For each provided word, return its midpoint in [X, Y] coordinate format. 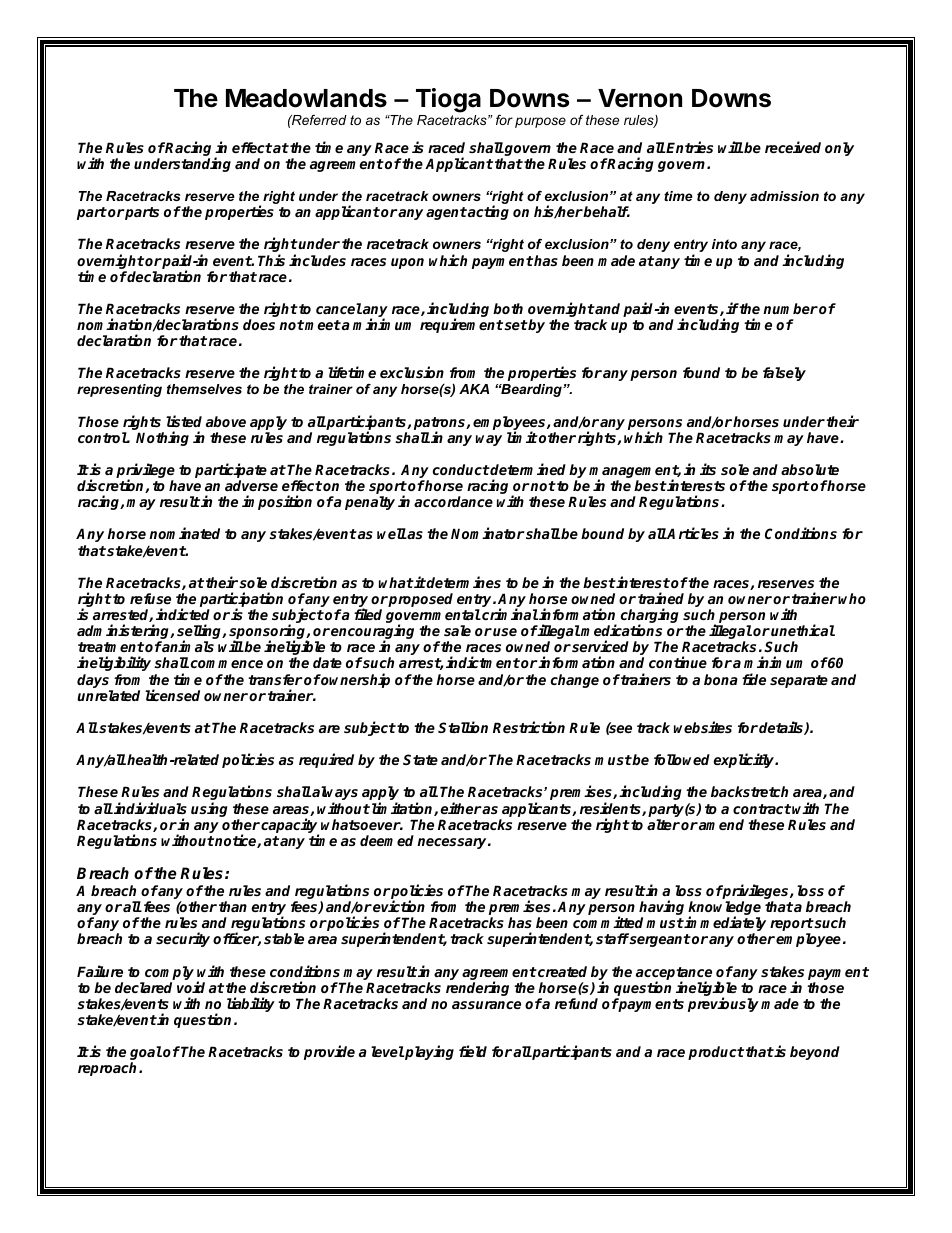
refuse [150, 598]
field [473, 1051]
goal [146, 1054]
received [793, 147]
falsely [784, 374]
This [271, 260]
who [852, 598]
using [209, 809]
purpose [540, 122]
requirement [461, 325]
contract [762, 809]
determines [463, 582]
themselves [204, 389]
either [461, 808]
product [716, 1053]
